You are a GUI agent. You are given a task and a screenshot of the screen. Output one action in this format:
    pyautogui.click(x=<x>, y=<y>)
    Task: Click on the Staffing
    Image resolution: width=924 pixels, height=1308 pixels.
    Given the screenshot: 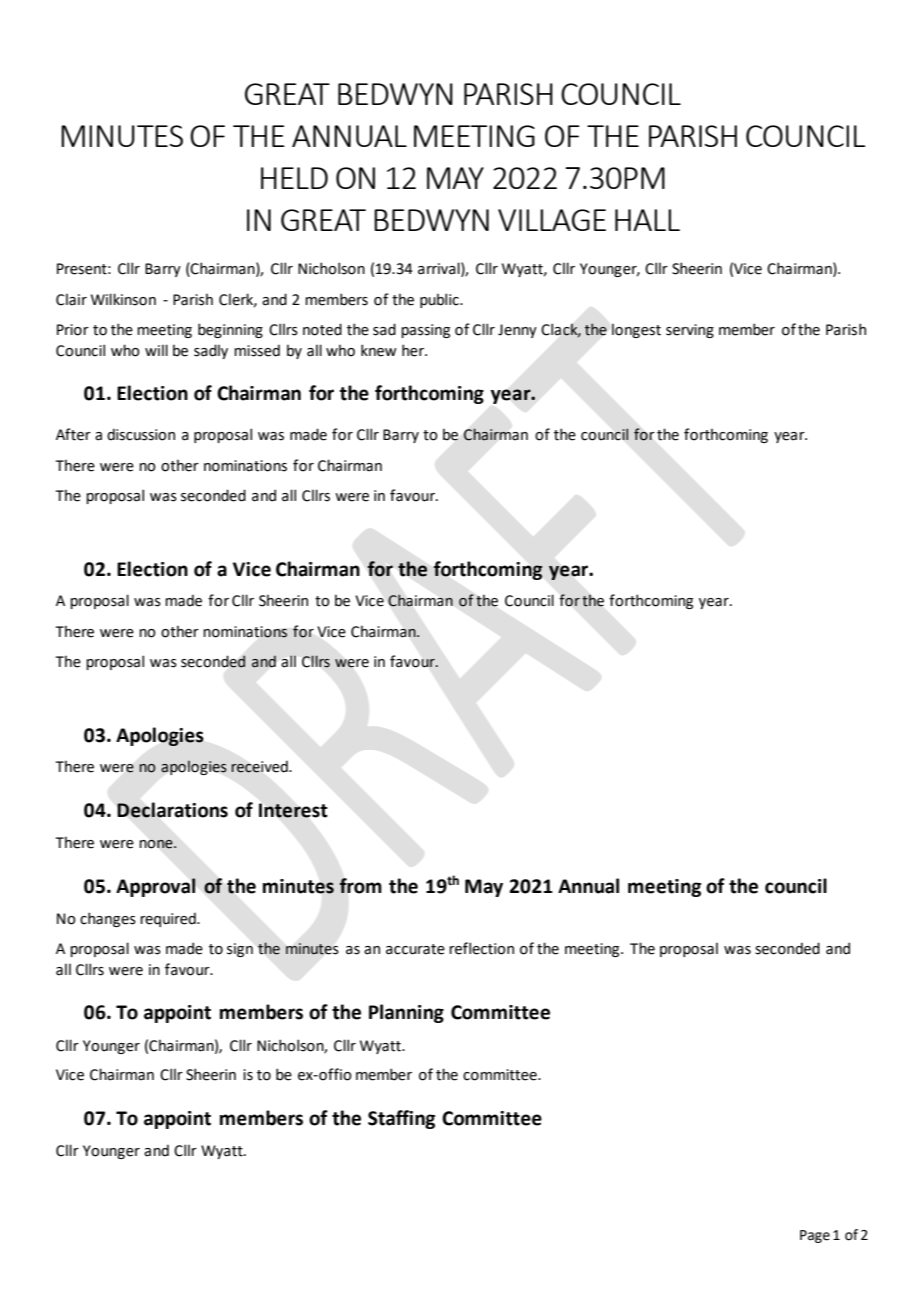 What is the action you would take?
    pyautogui.click(x=401, y=1119)
